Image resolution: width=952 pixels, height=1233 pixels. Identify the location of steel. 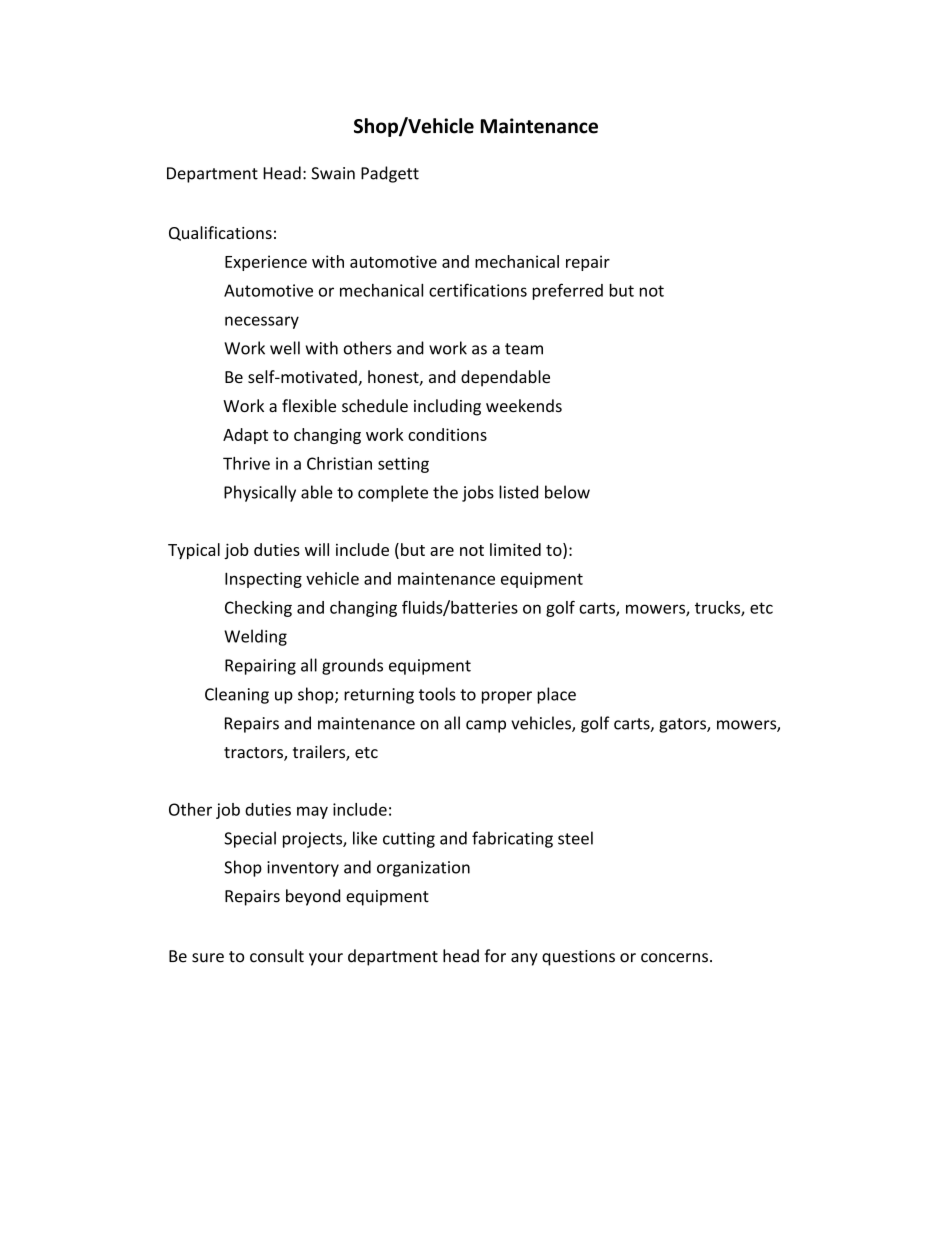
(575, 838).
